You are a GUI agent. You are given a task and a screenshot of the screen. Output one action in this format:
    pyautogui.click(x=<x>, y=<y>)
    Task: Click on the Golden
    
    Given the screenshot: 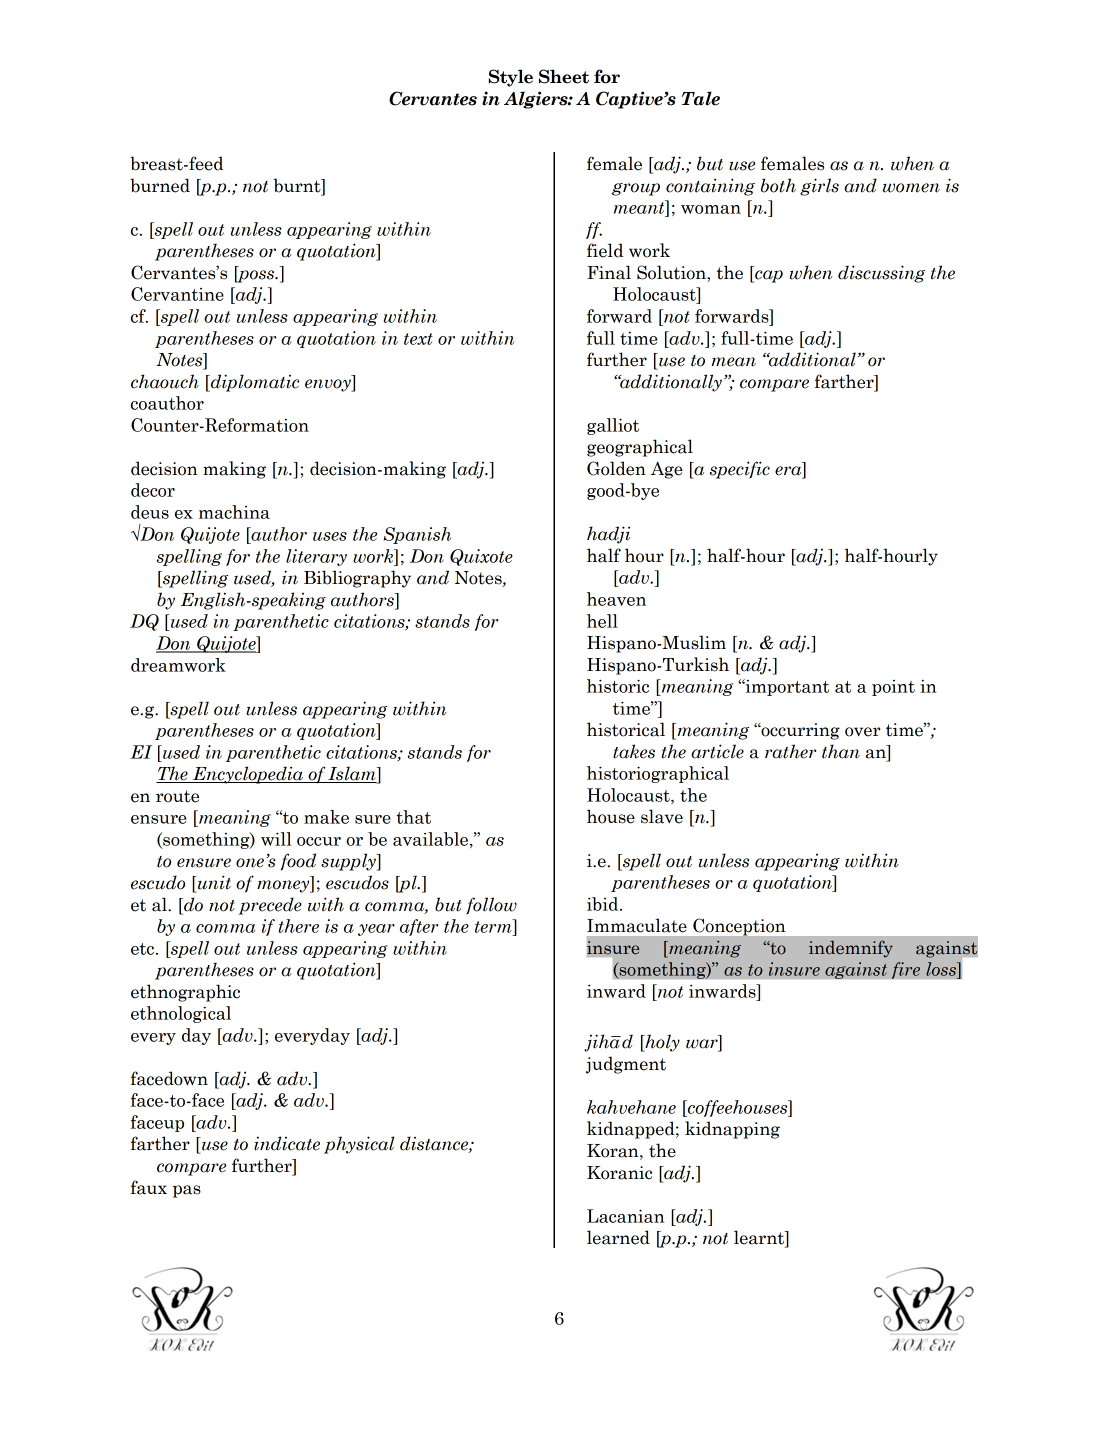 What is the action you would take?
    pyautogui.click(x=616, y=468)
